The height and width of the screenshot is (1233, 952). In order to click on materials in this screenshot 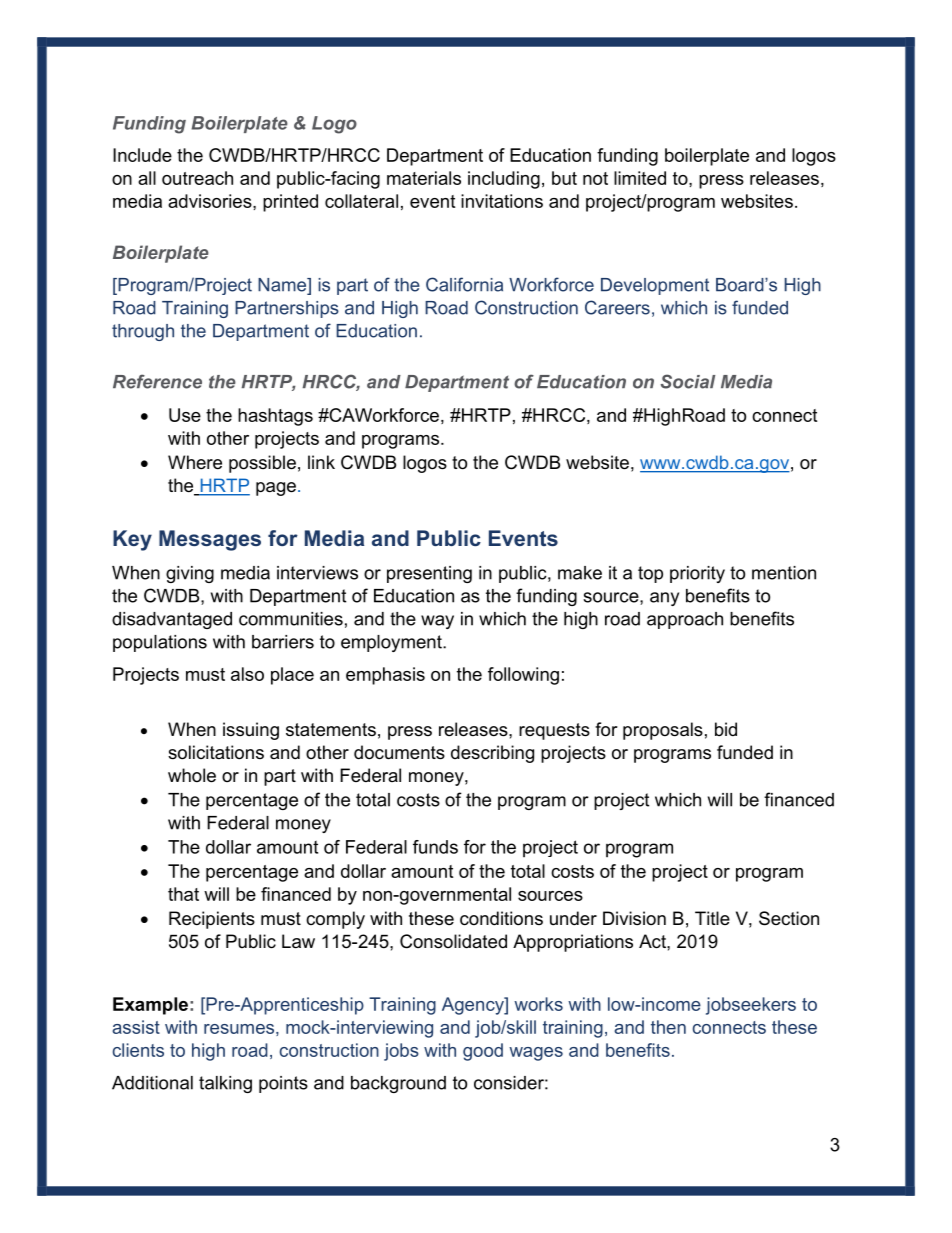, I will do `click(424, 178)`.
